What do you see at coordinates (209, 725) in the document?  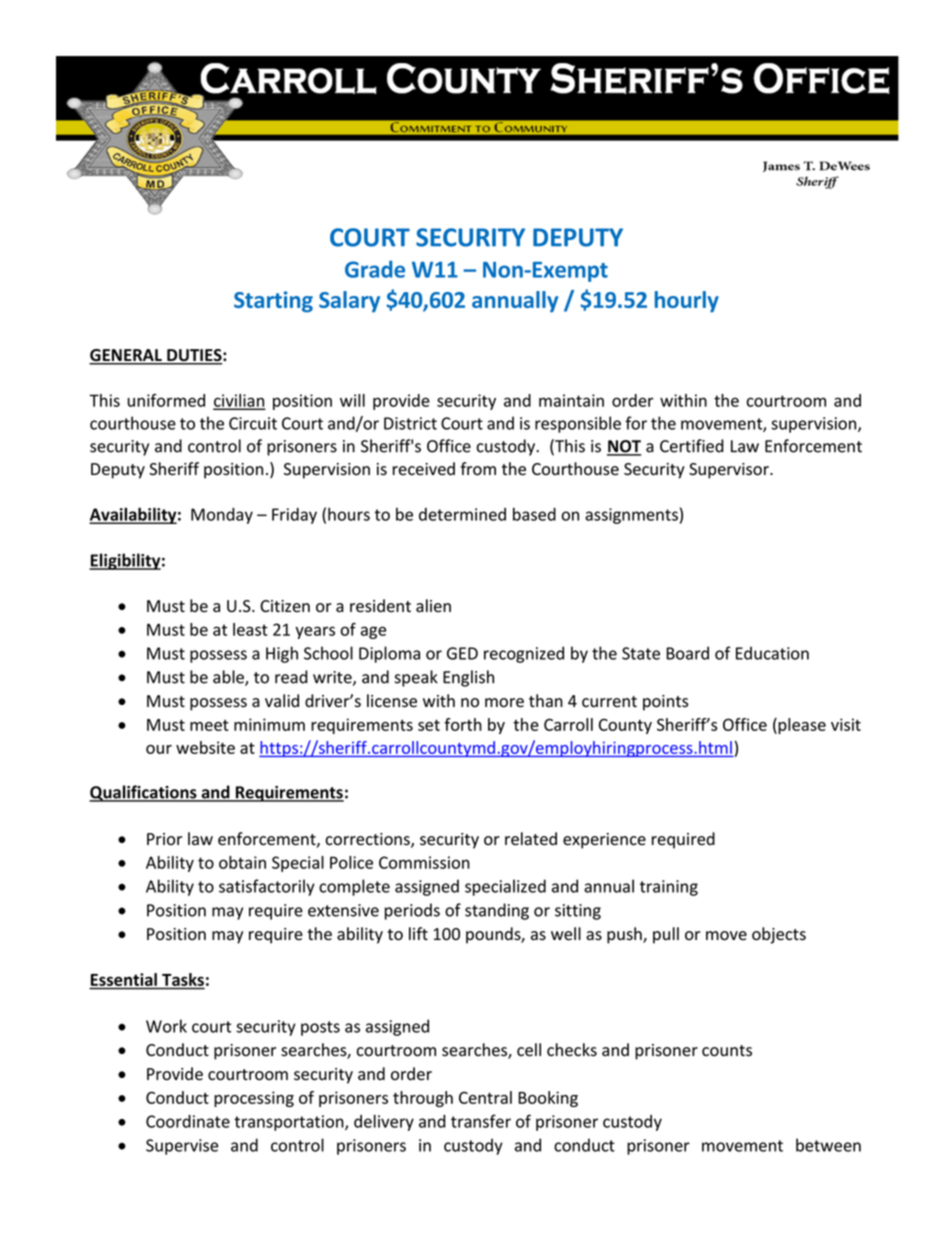 I see `meet` at bounding box center [209, 725].
